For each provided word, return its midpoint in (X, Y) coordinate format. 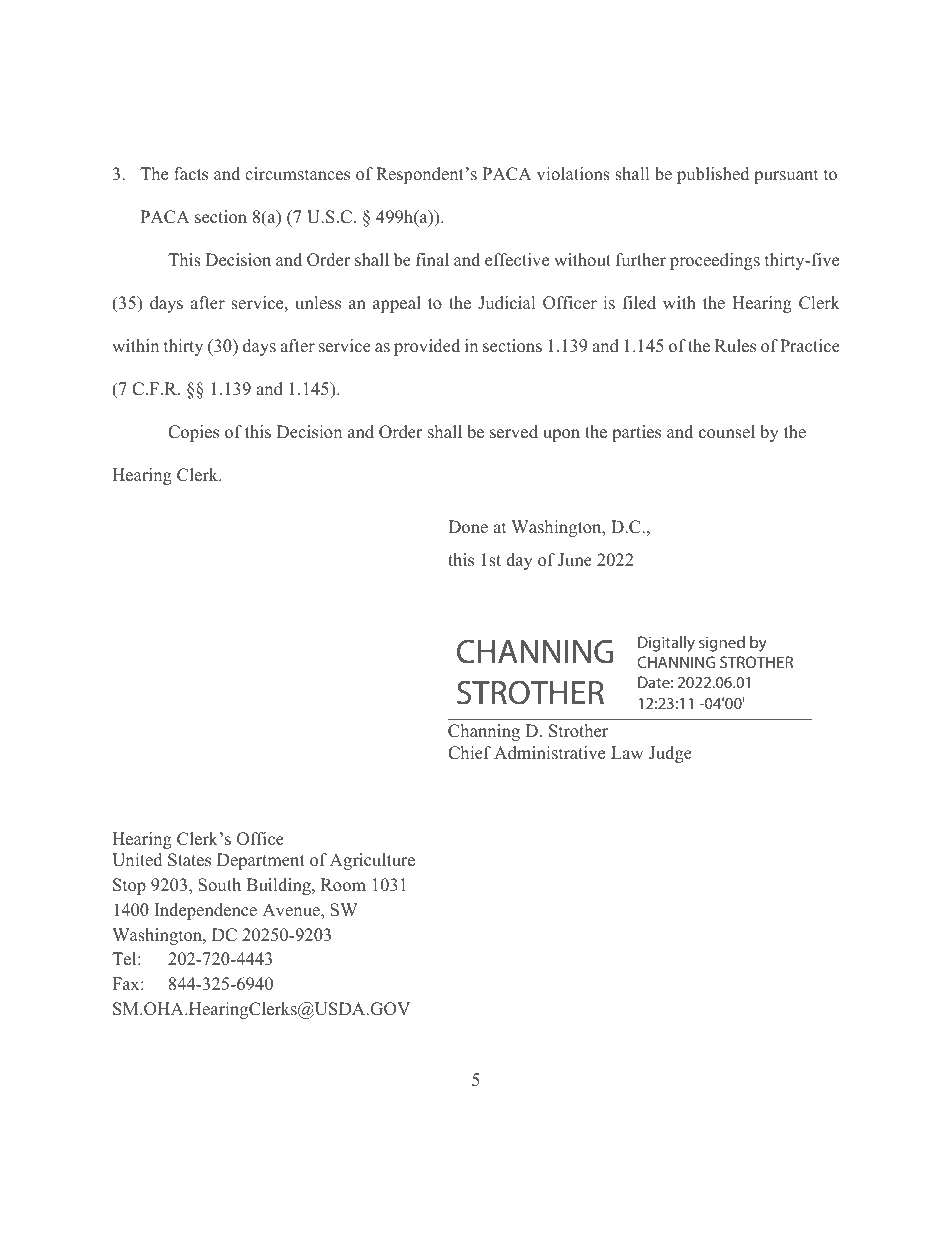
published (713, 175)
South (219, 885)
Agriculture (372, 861)
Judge (670, 754)
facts (191, 174)
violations (573, 174)
